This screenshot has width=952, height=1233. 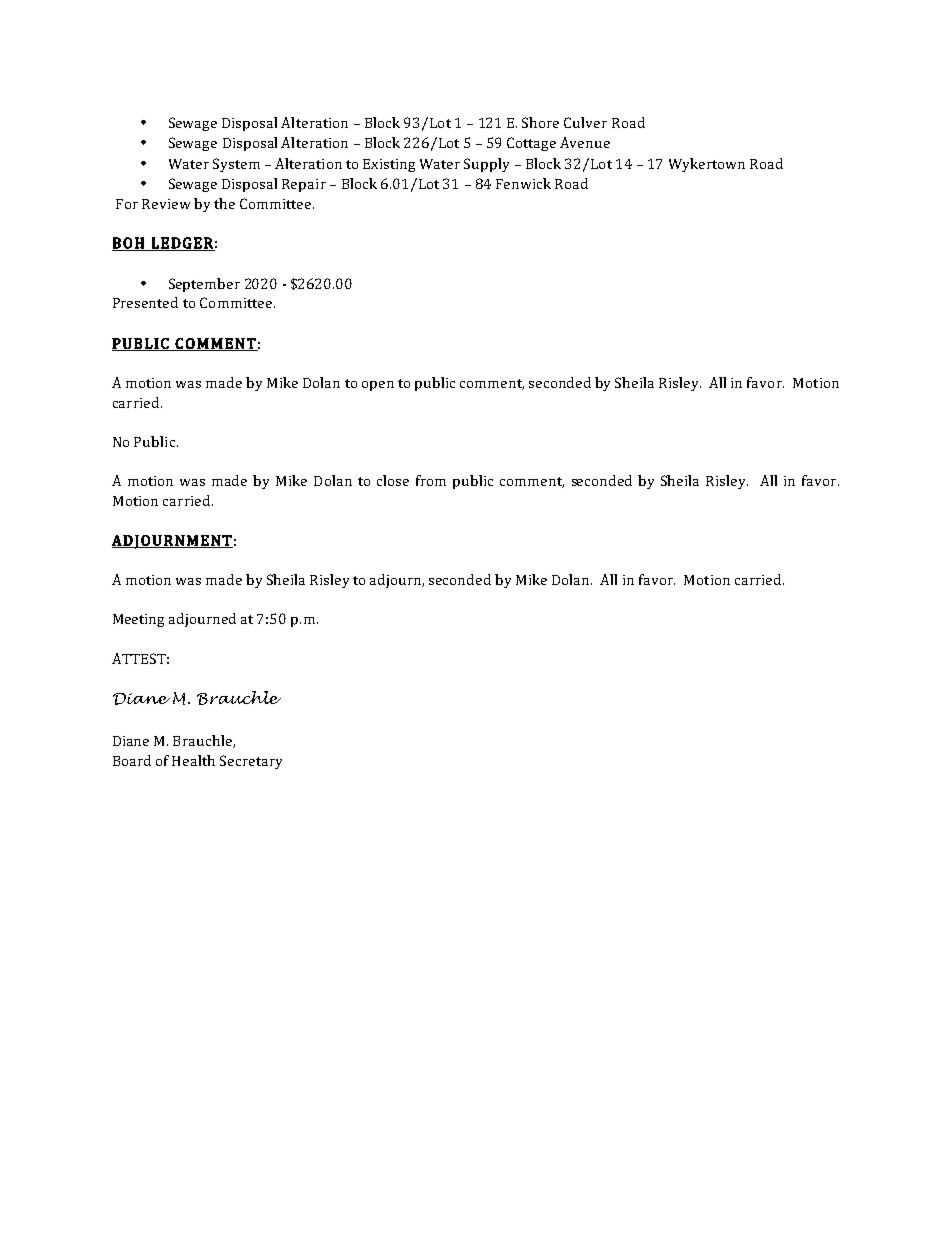 I want to click on Board, so click(x=132, y=760).
